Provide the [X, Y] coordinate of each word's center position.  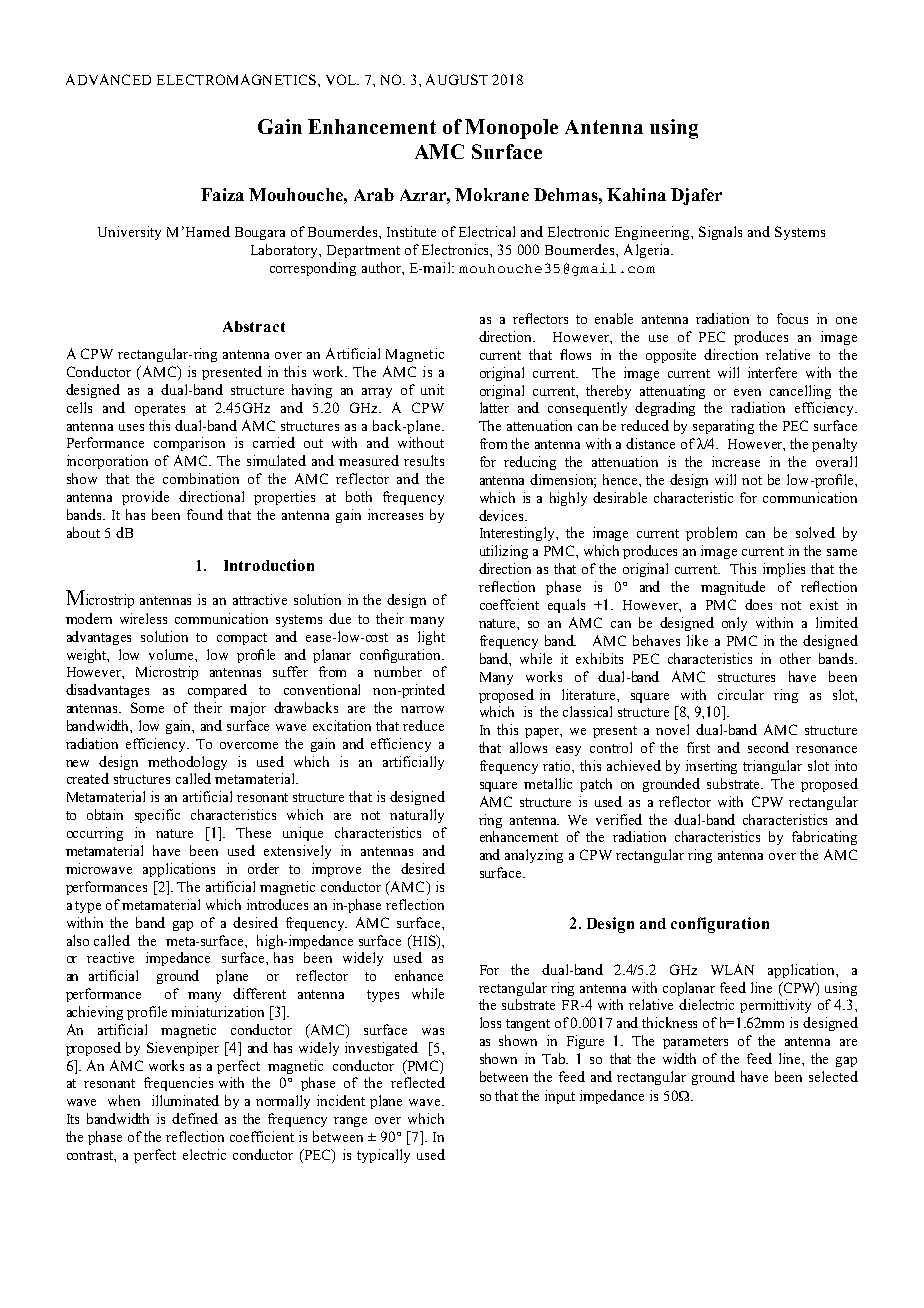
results [424, 460]
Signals [720, 233]
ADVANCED [108, 79]
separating [723, 427]
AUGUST [457, 79]
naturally [417, 816]
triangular [772, 767]
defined [195, 1118]
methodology [187, 763]
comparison [189, 444]
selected [833, 1076]
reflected [418, 1082]
